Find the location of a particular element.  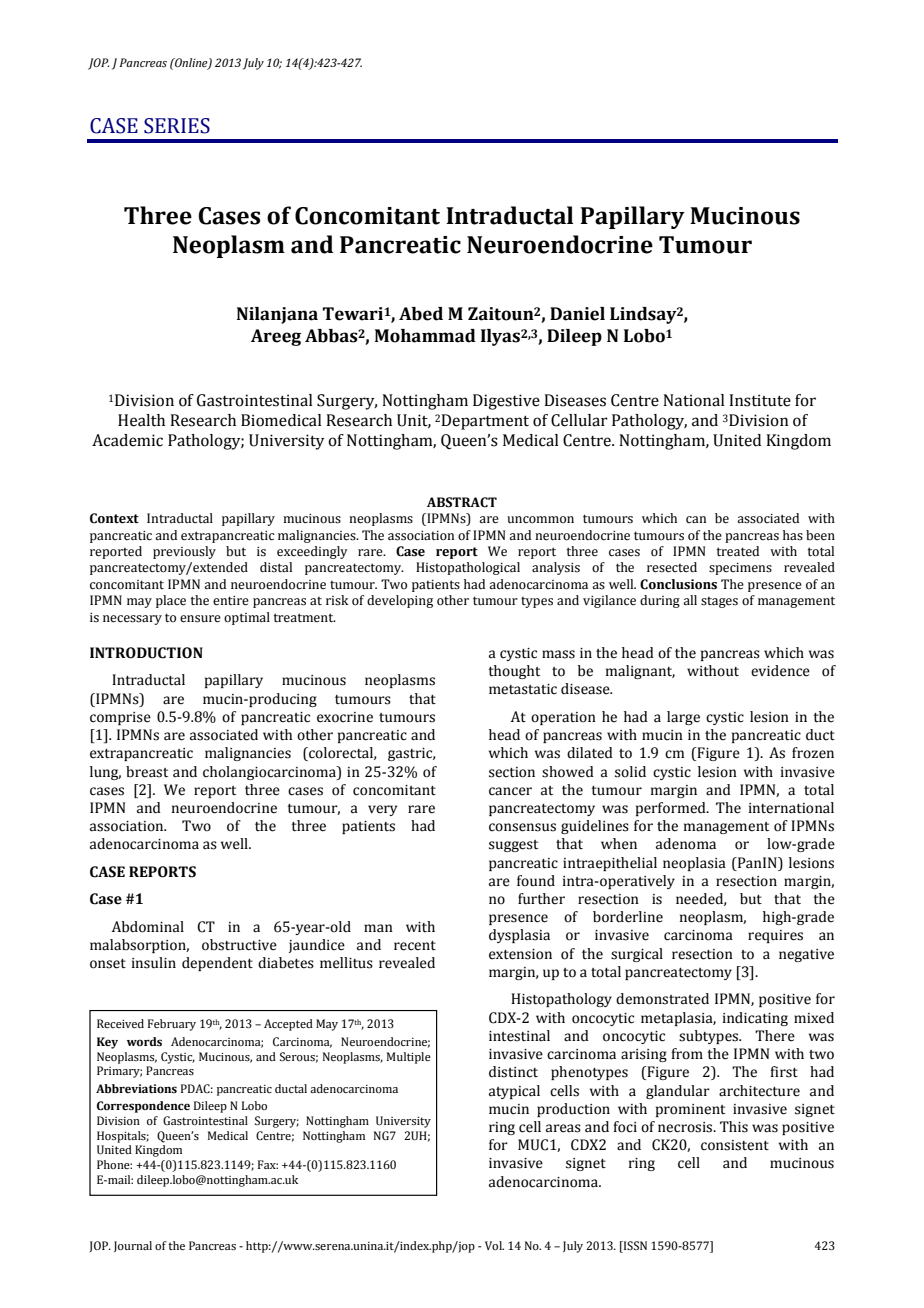

thought is located at coordinates (514, 672).
